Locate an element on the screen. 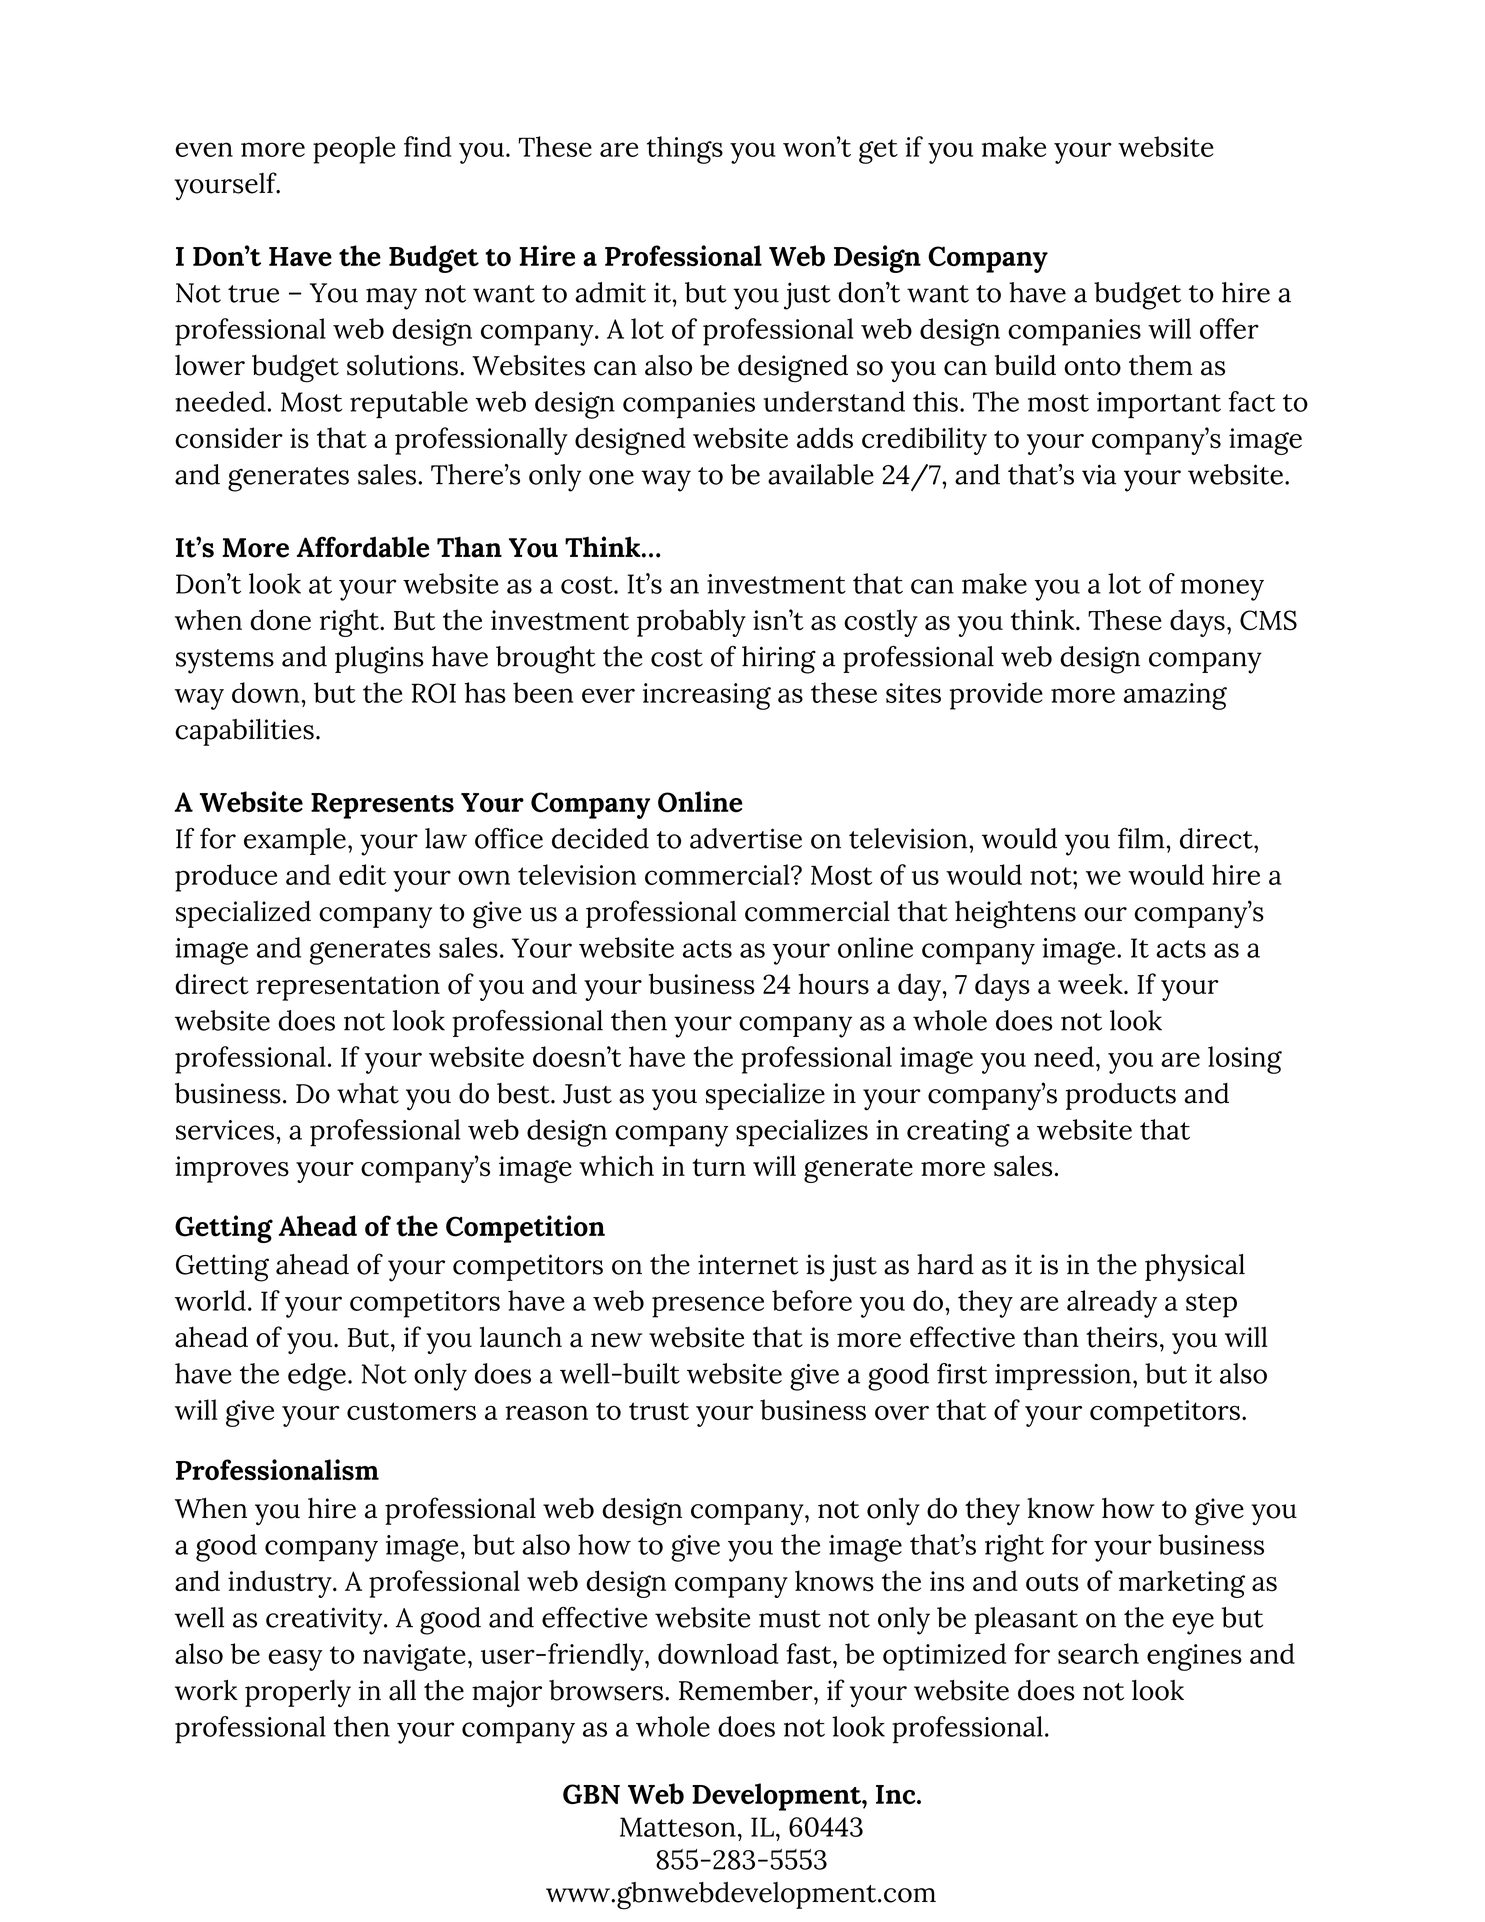 This screenshot has width=1485, height=1922. edit is located at coordinates (362, 874).
